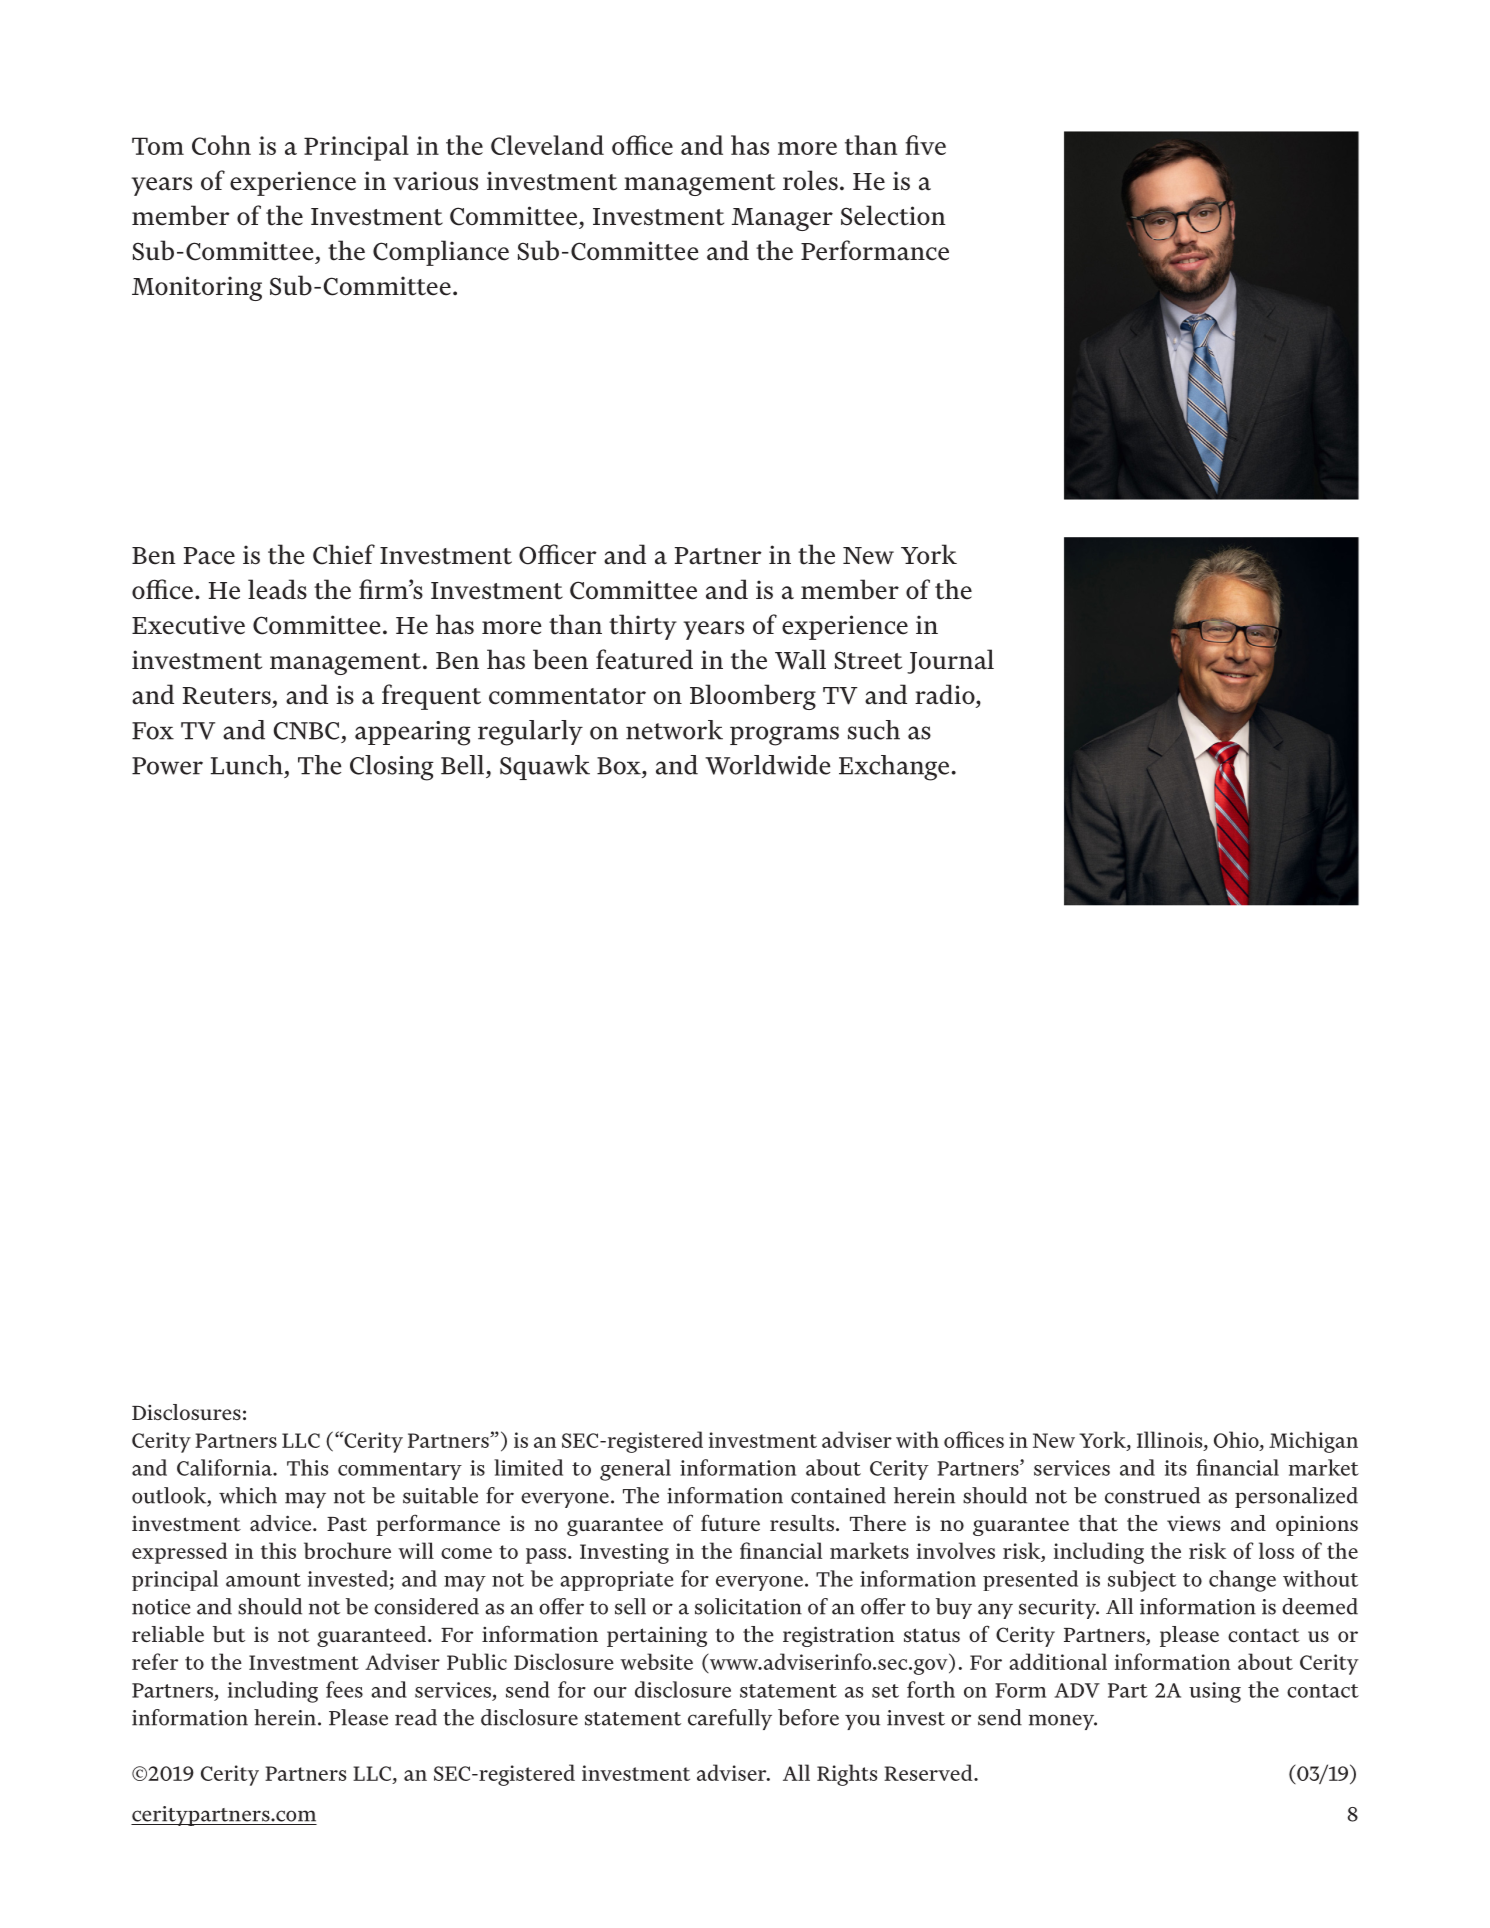 The width and height of the screenshot is (1490, 1928). What do you see at coordinates (946, 694) in the screenshot?
I see `radio` at bounding box center [946, 694].
